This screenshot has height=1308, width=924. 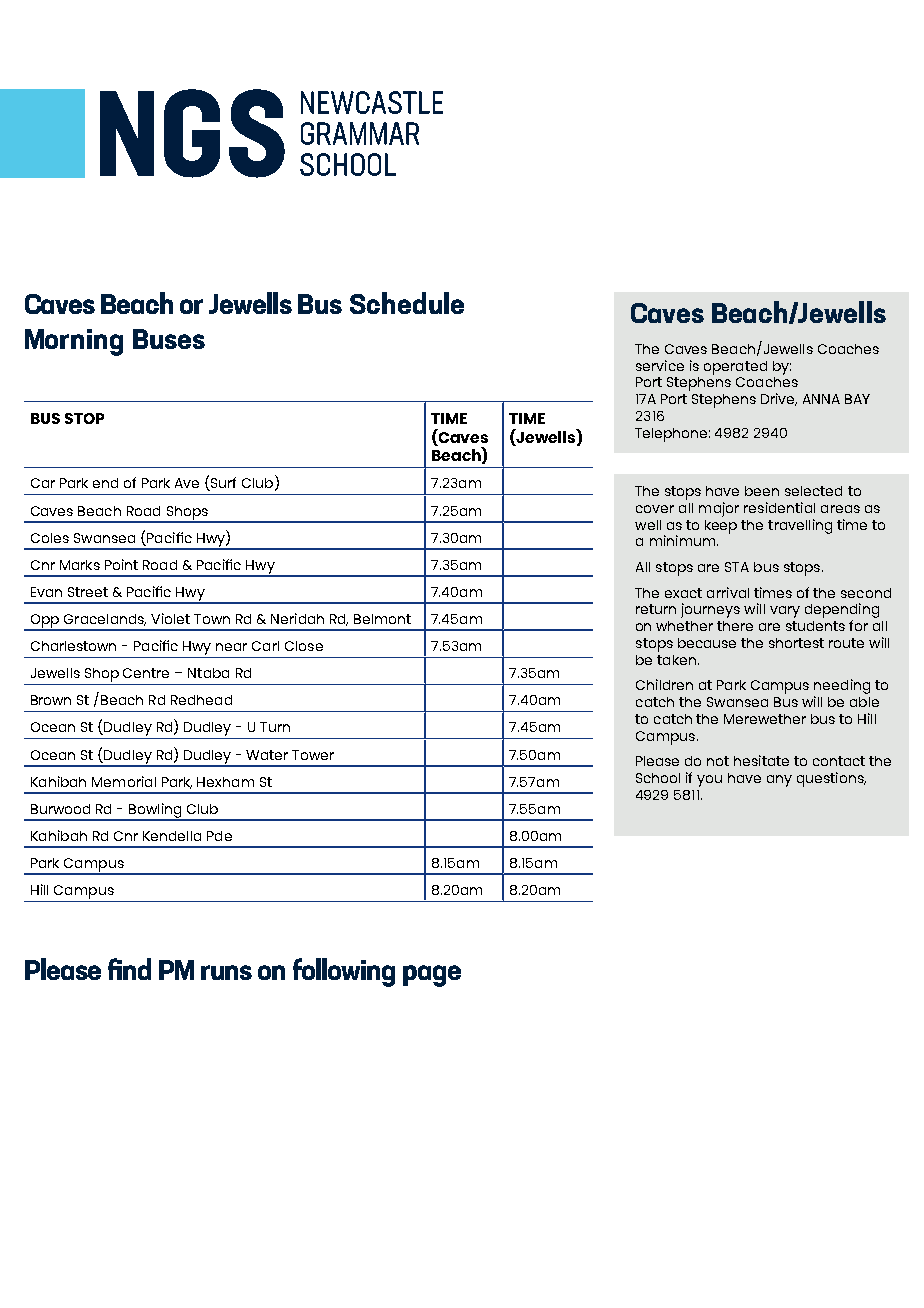 What do you see at coordinates (121, 564) in the screenshot?
I see `Point` at bounding box center [121, 564].
